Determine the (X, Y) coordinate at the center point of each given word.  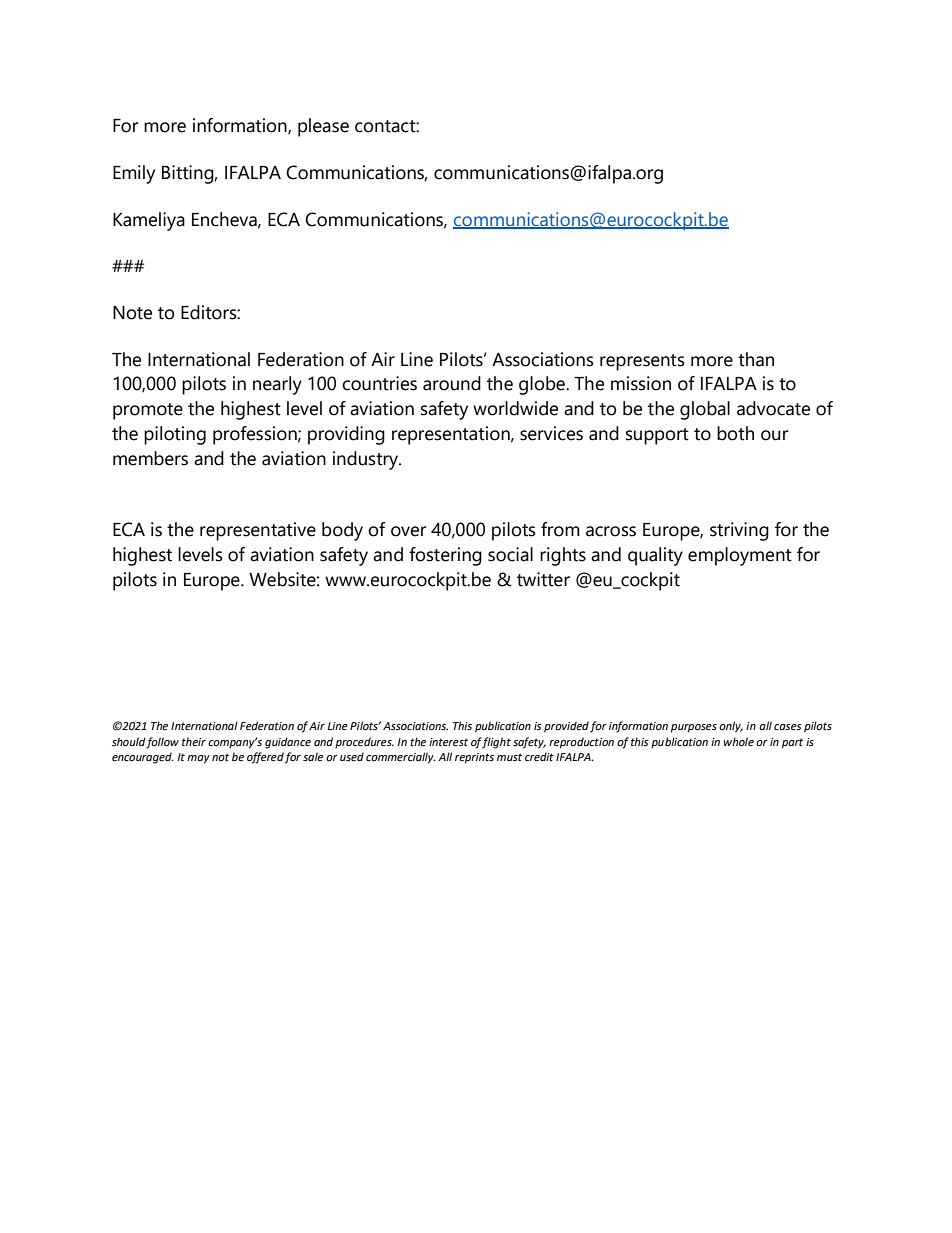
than (756, 359)
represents (642, 362)
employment (740, 556)
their (194, 741)
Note (132, 313)
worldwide (515, 408)
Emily (134, 174)
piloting (175, 435)
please (323, 127)
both (735, 433)
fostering (445, 556)
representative (258, 531)
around (452, 383)
